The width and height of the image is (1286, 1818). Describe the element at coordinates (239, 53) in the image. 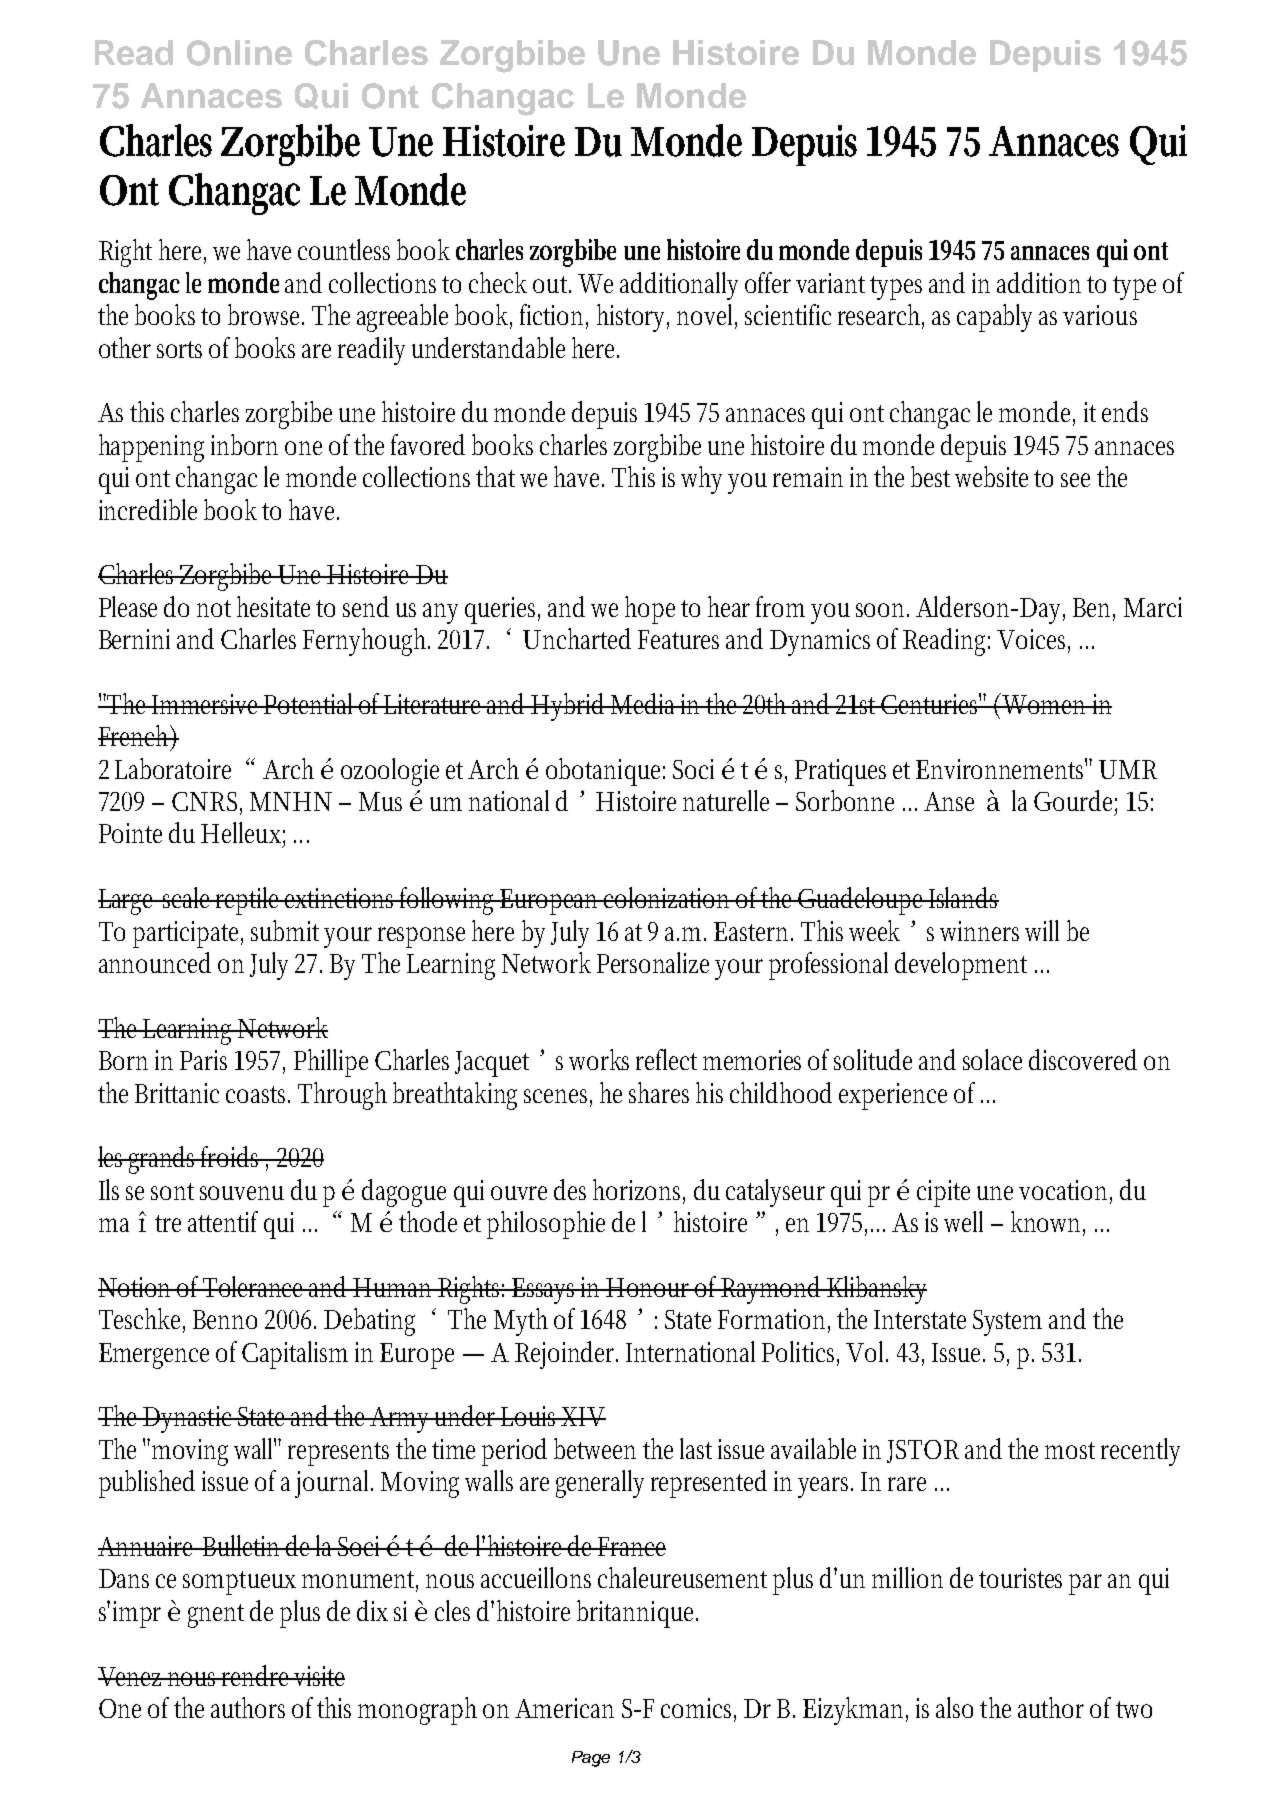

I see `Online` at that location.
